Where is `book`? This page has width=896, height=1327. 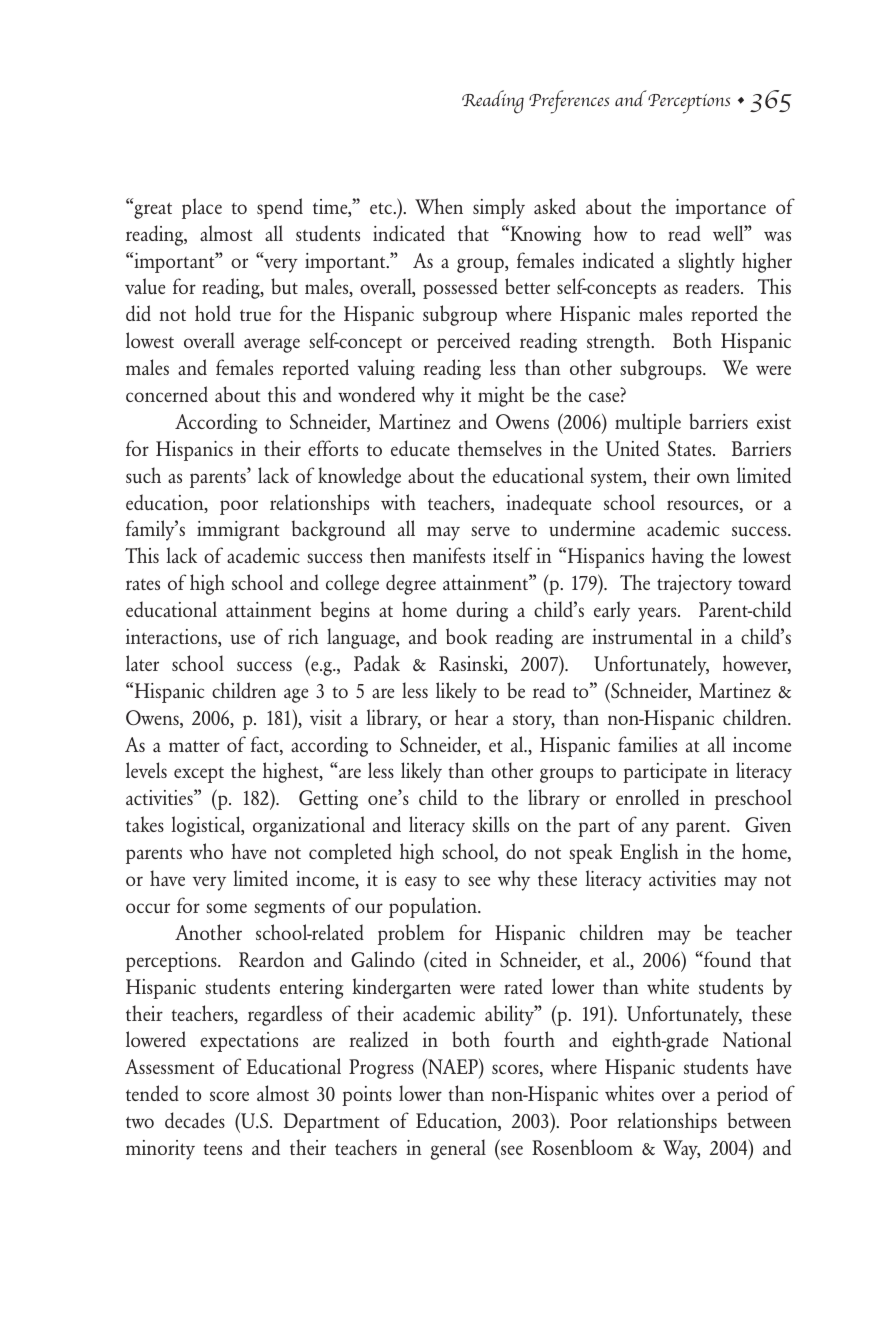 book is located at coordinates (466, 636).
